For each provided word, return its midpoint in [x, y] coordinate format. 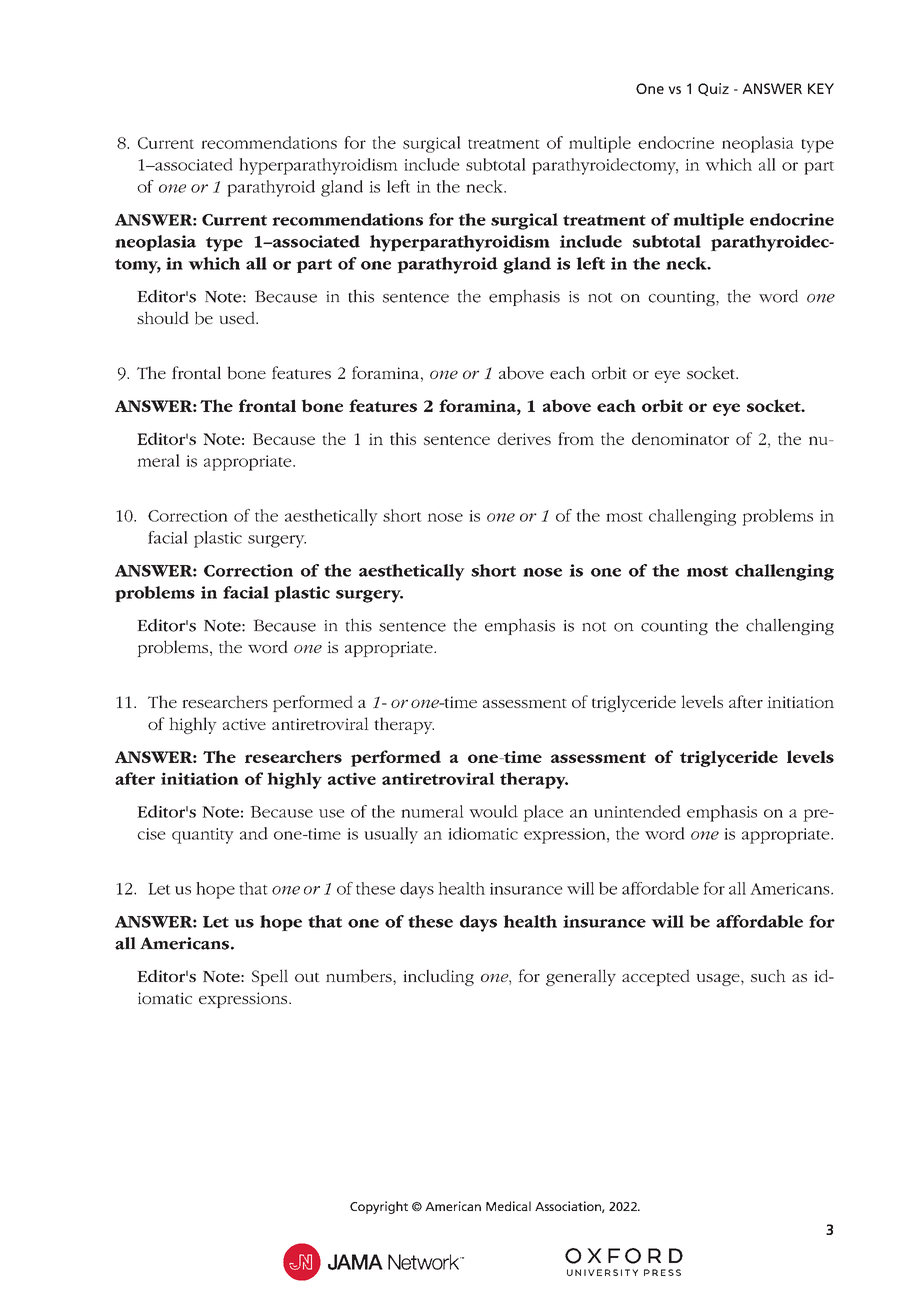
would [493, 811]
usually [391, 835]
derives [524, 438]
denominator [680, 438]
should [163, 317]
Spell [270, 977]
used [238, 317]
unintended [637, 811]
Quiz [713, 89]
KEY [821, 88]
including [438, 977]
